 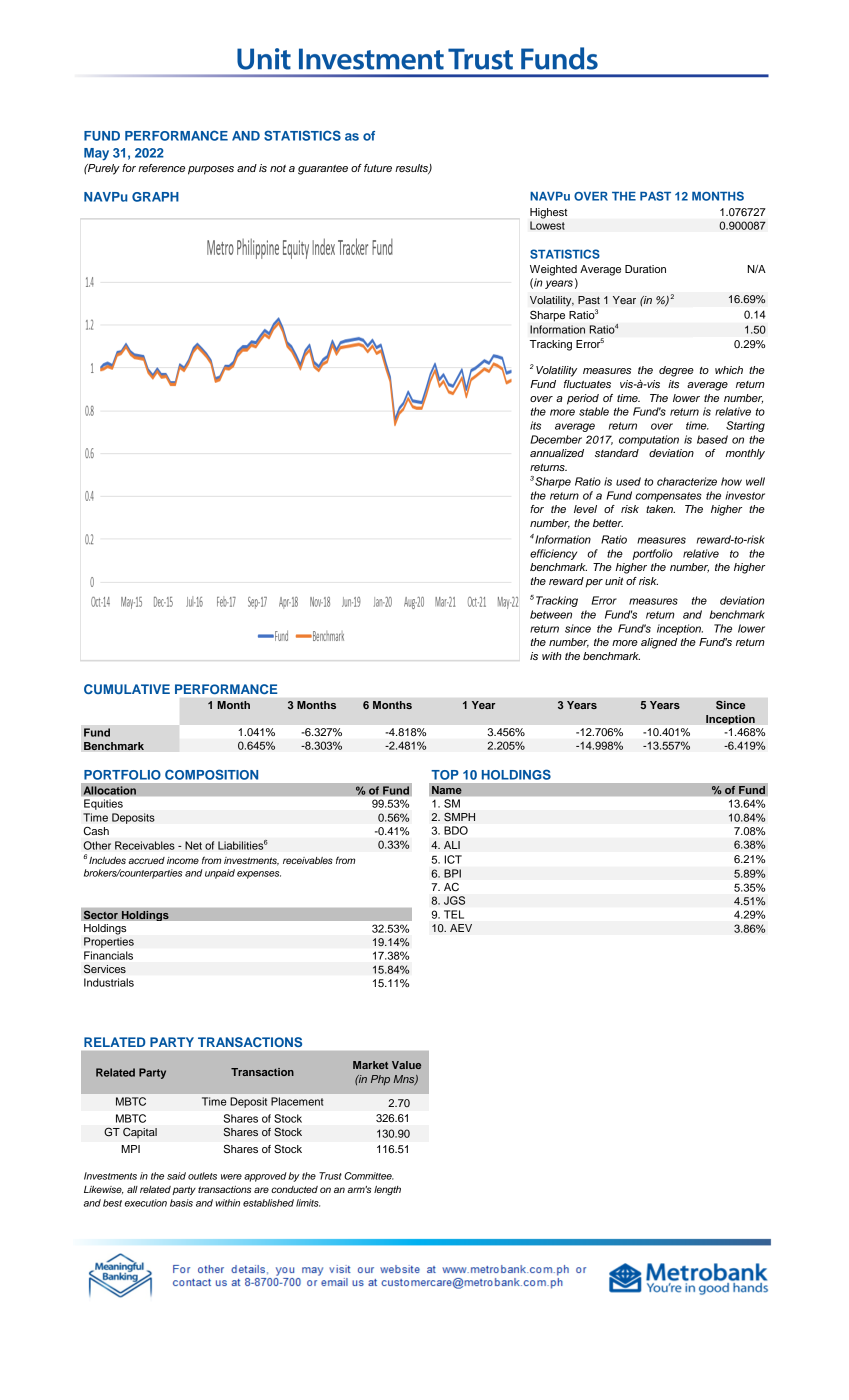 What do you see at coordinates (387, 1191) in the document?
I see `length` at bounding box center [387, 1191].
